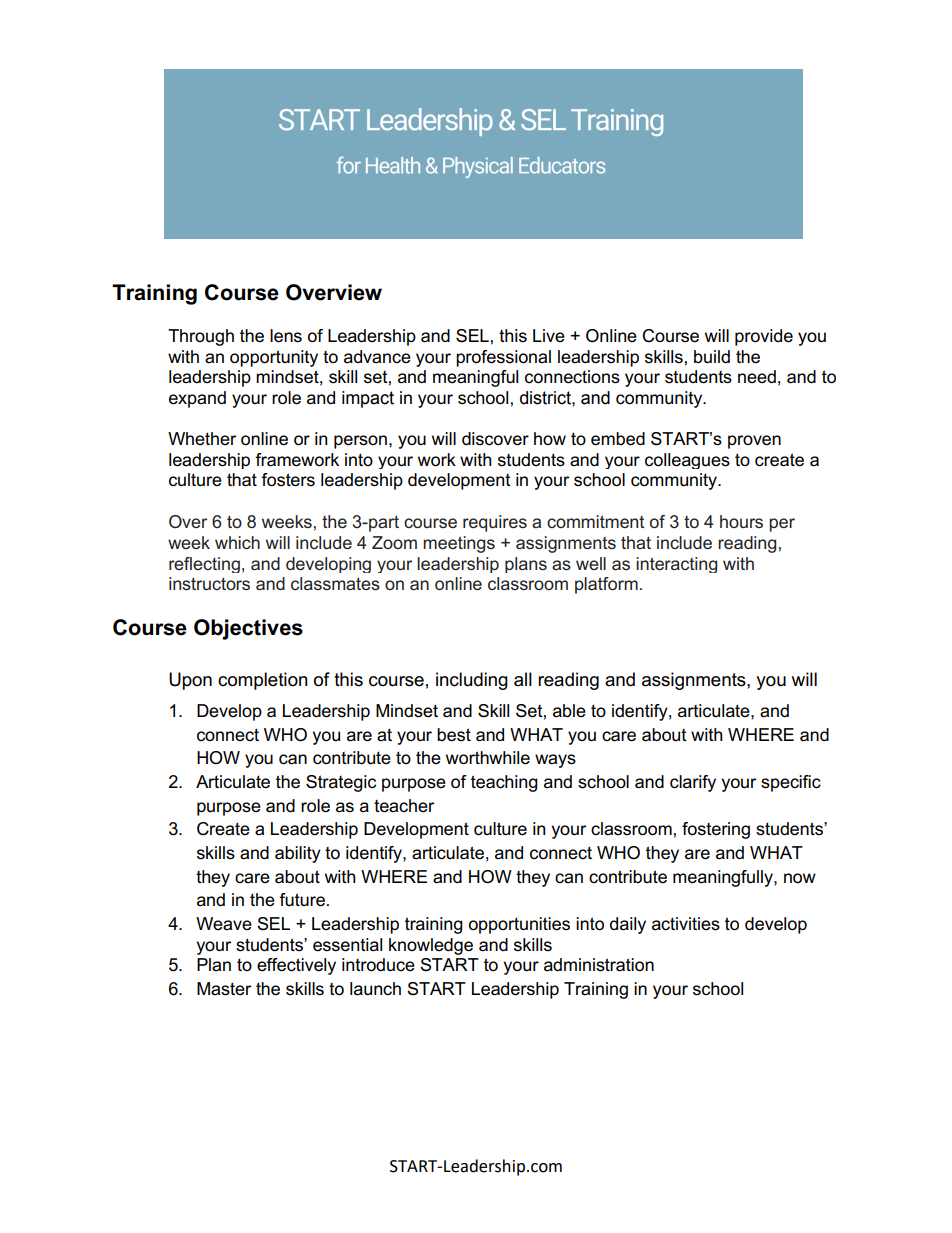 The width and height of the document is (952, 1233). Describe the element at coordinates (686, 924) in the document. I see `activities` at that location.
